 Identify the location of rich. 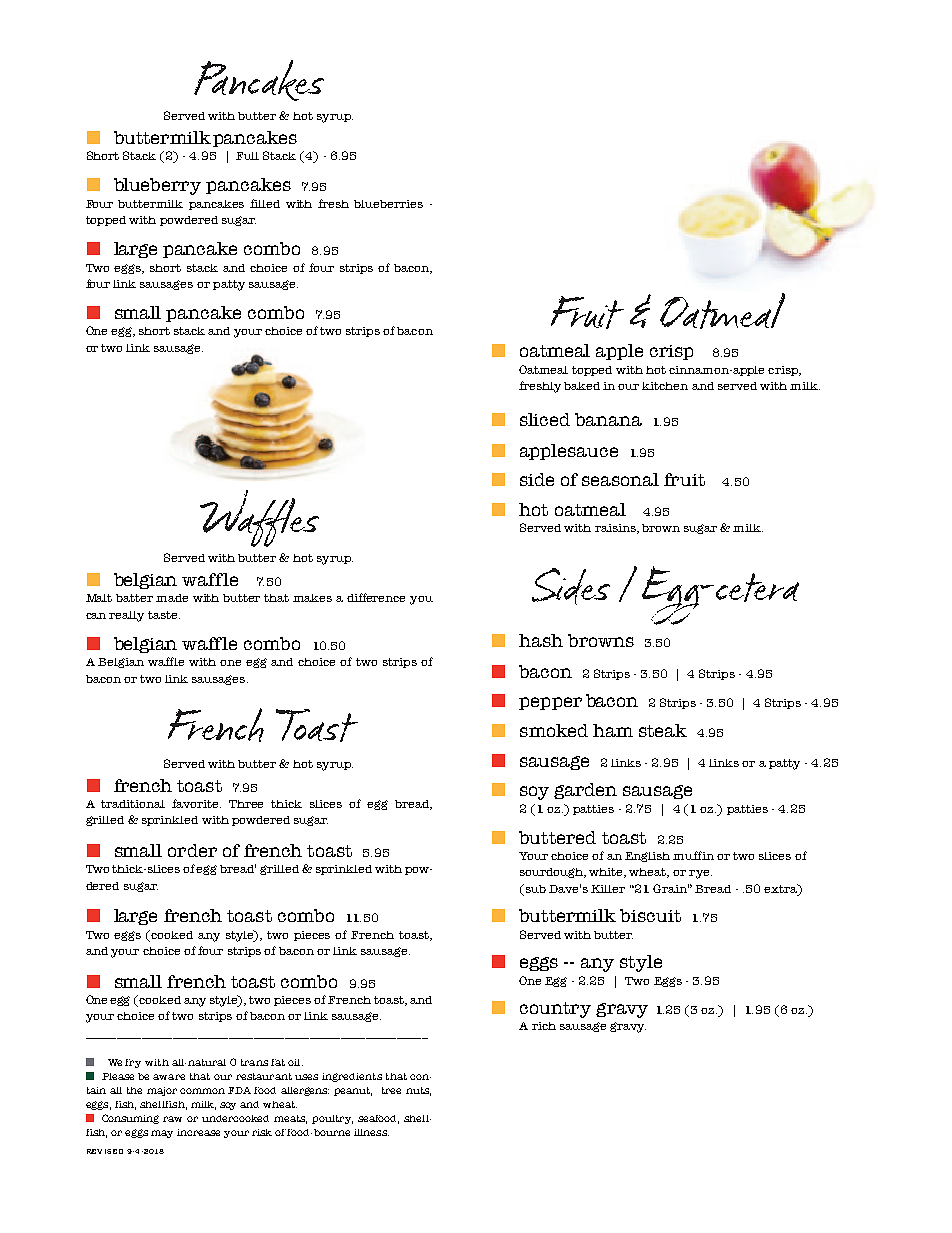
(544, 1026).
